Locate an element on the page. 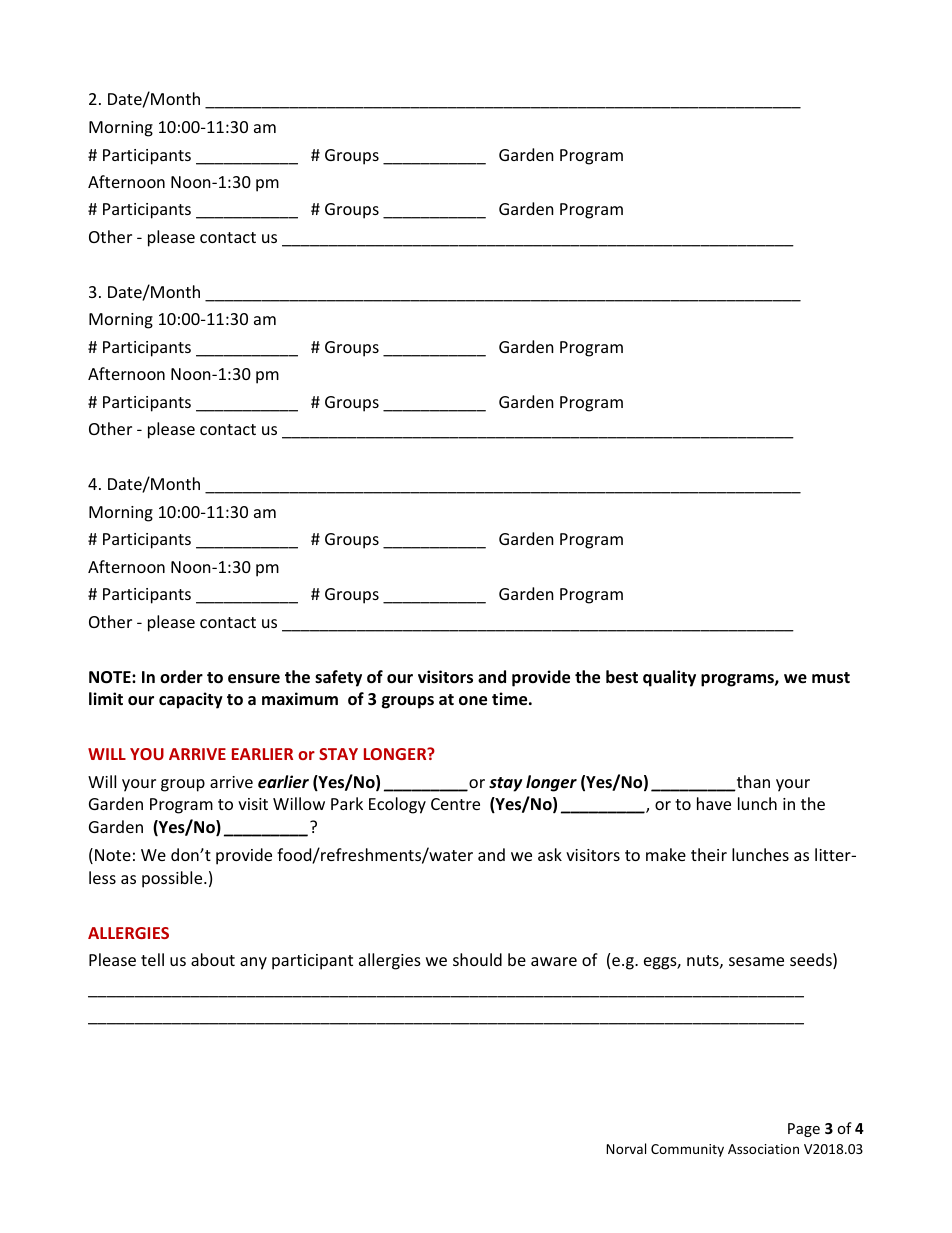 Image resolution: width=952 pixels, height=1233 pixels. Association is located at coordinates (763, 1149).
